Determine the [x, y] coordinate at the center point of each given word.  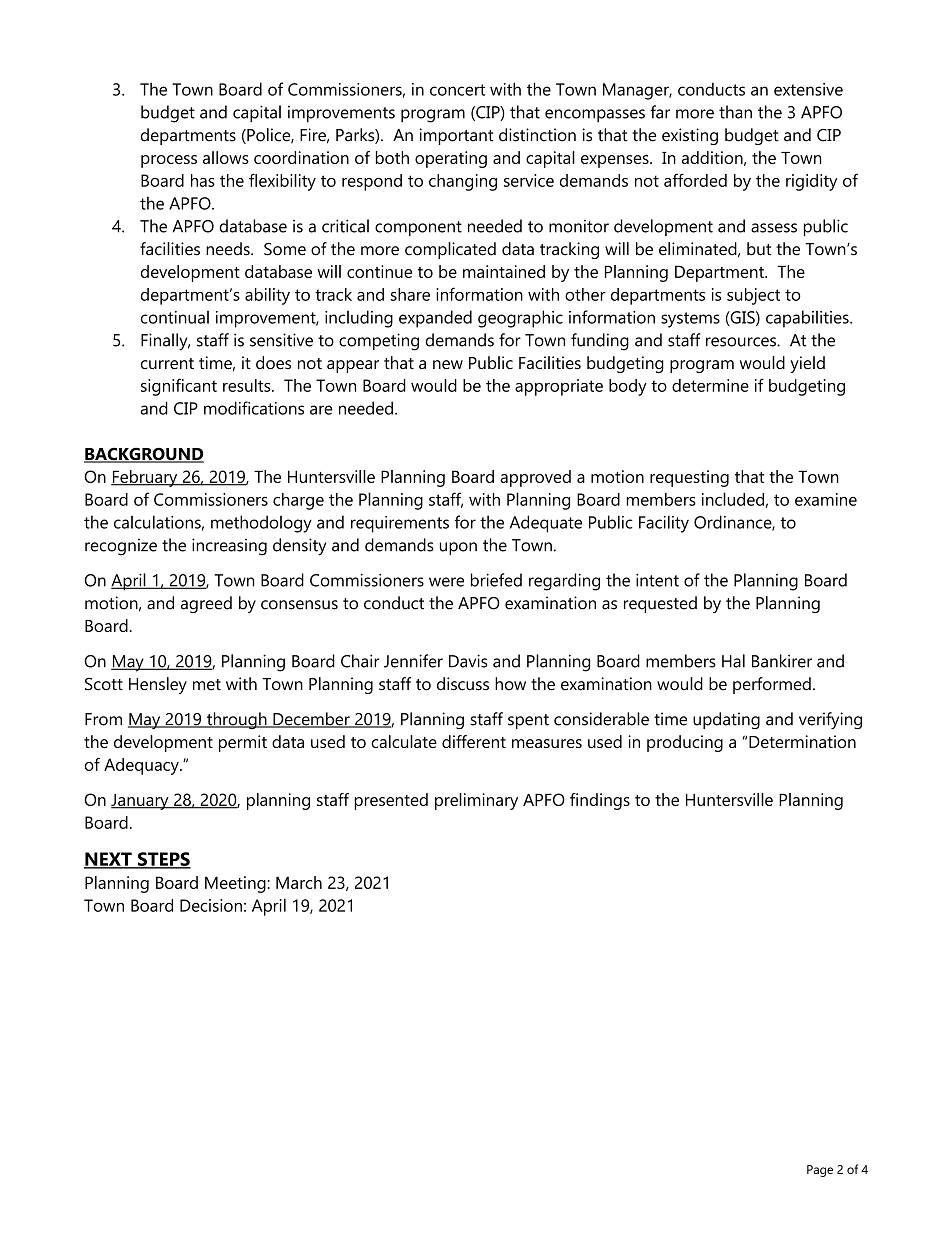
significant [179, 387]
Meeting [235, 884]
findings [600, 801]
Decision [211, 905]
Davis [468, 661]
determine [710, 385]
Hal [733, 661]
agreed [206, 604]
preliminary [476, 801]
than [735, 112]
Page [820, 1171]
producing [685, 743]
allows [226, 157]
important [457, 136]
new [448, 364]
